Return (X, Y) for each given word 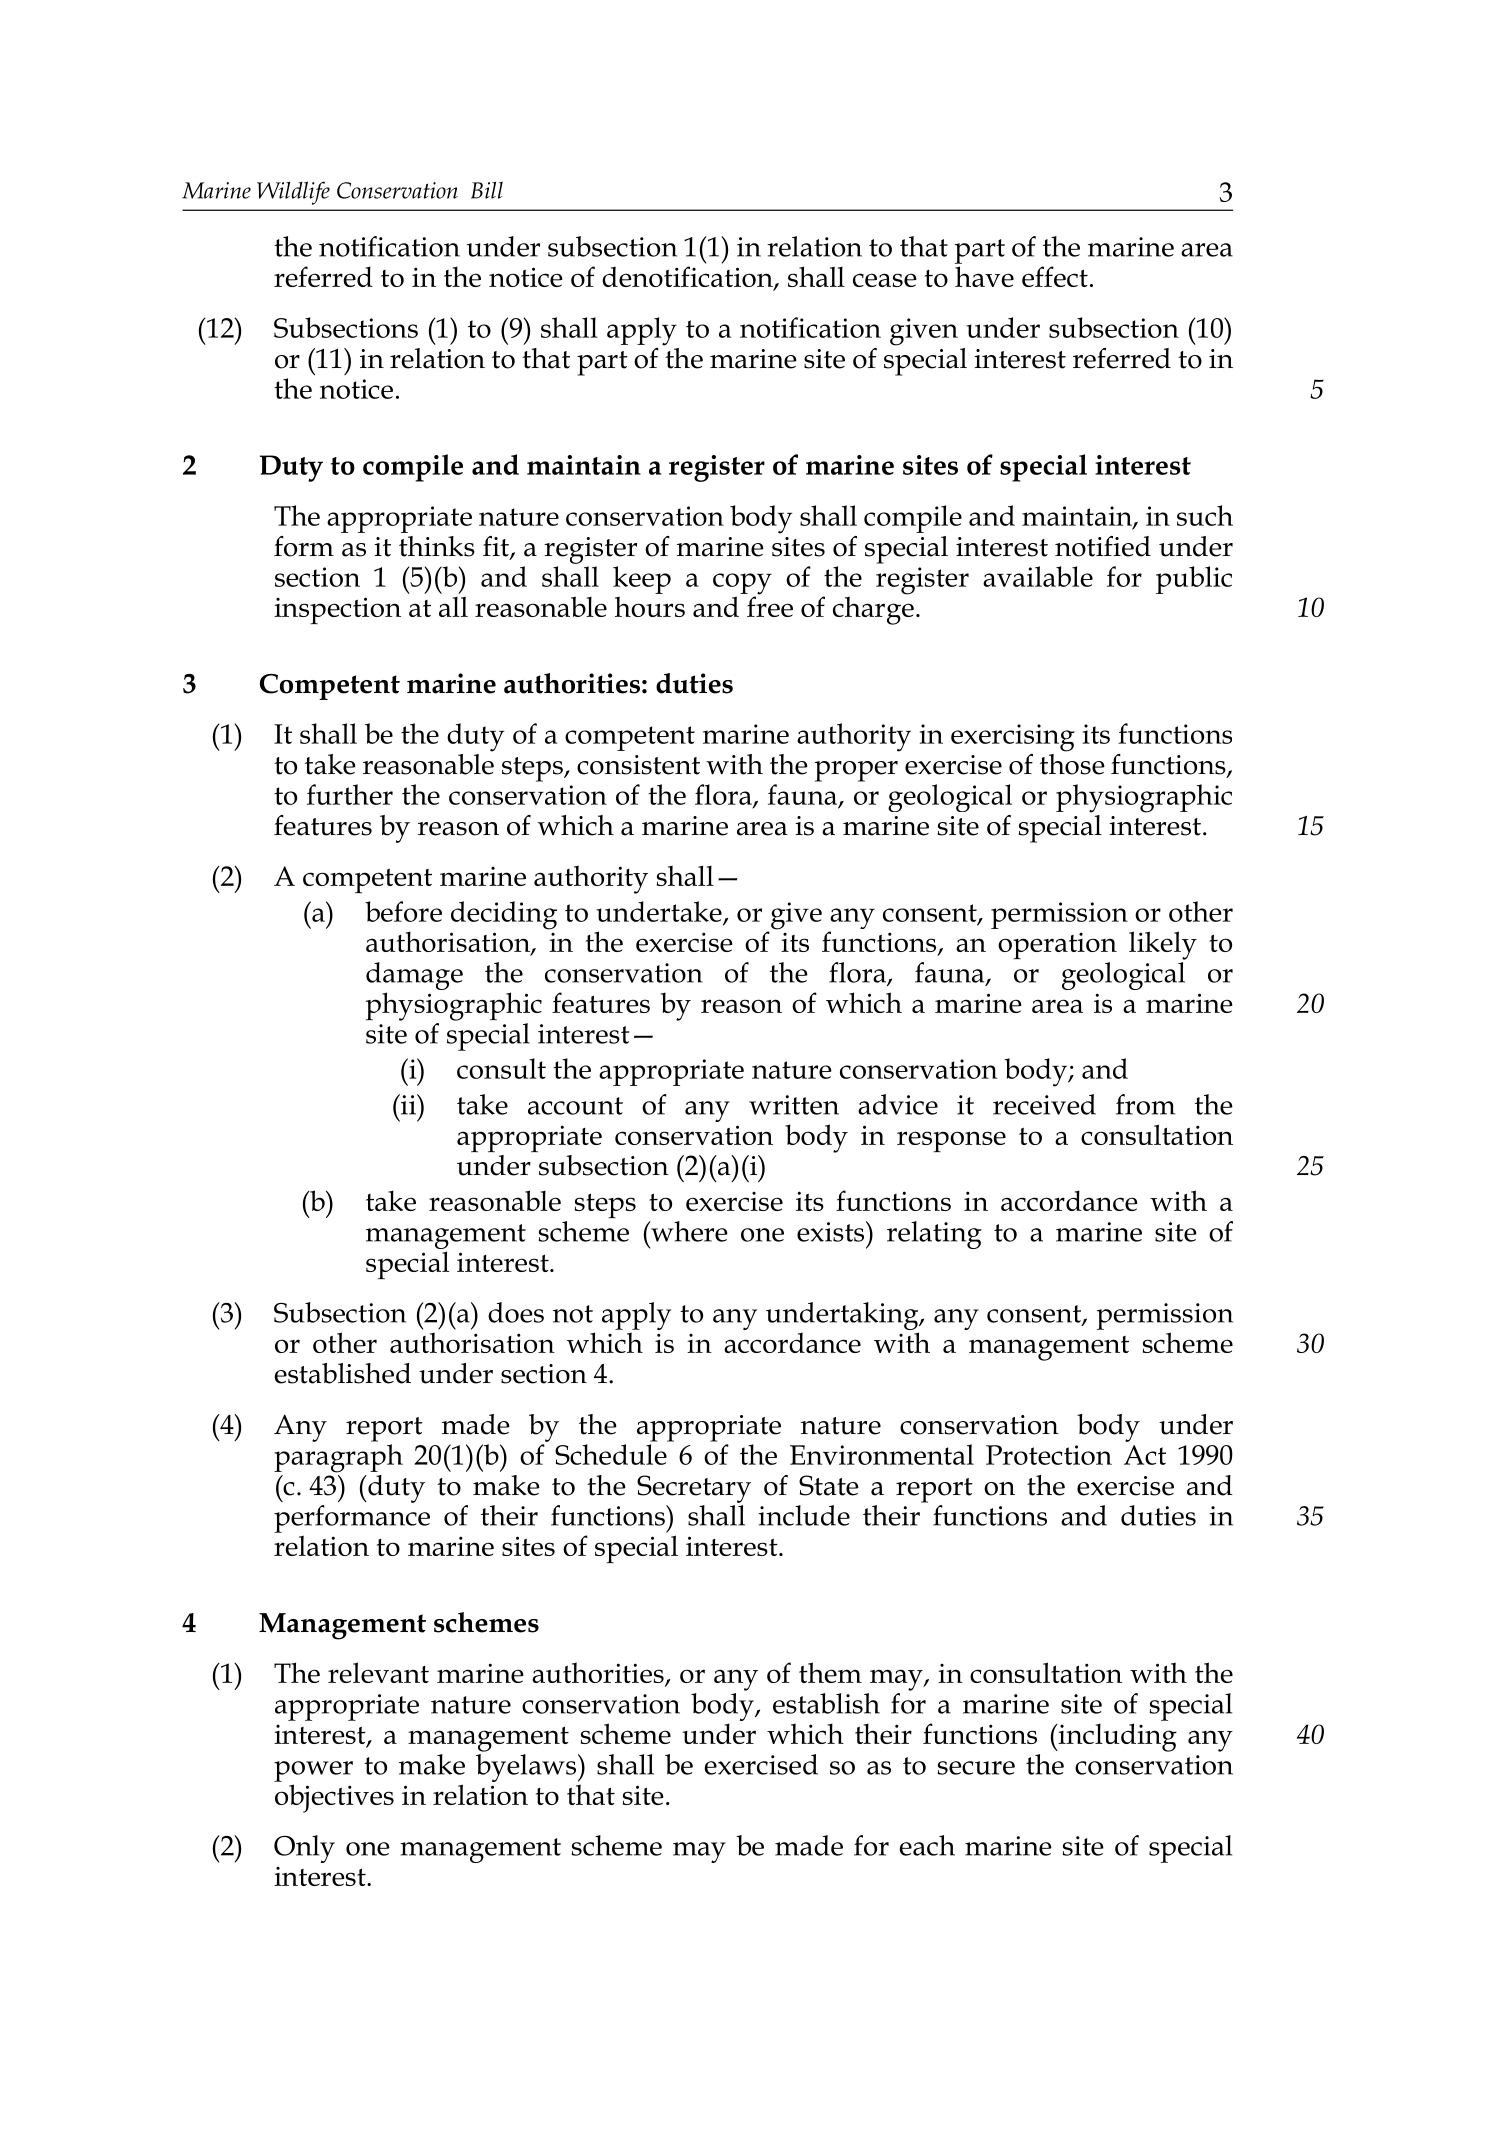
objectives (334, 1798)
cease (885, 280)
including (1116, 1737)
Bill (487, 190)
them (830, 1672)
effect (1055, 276)
